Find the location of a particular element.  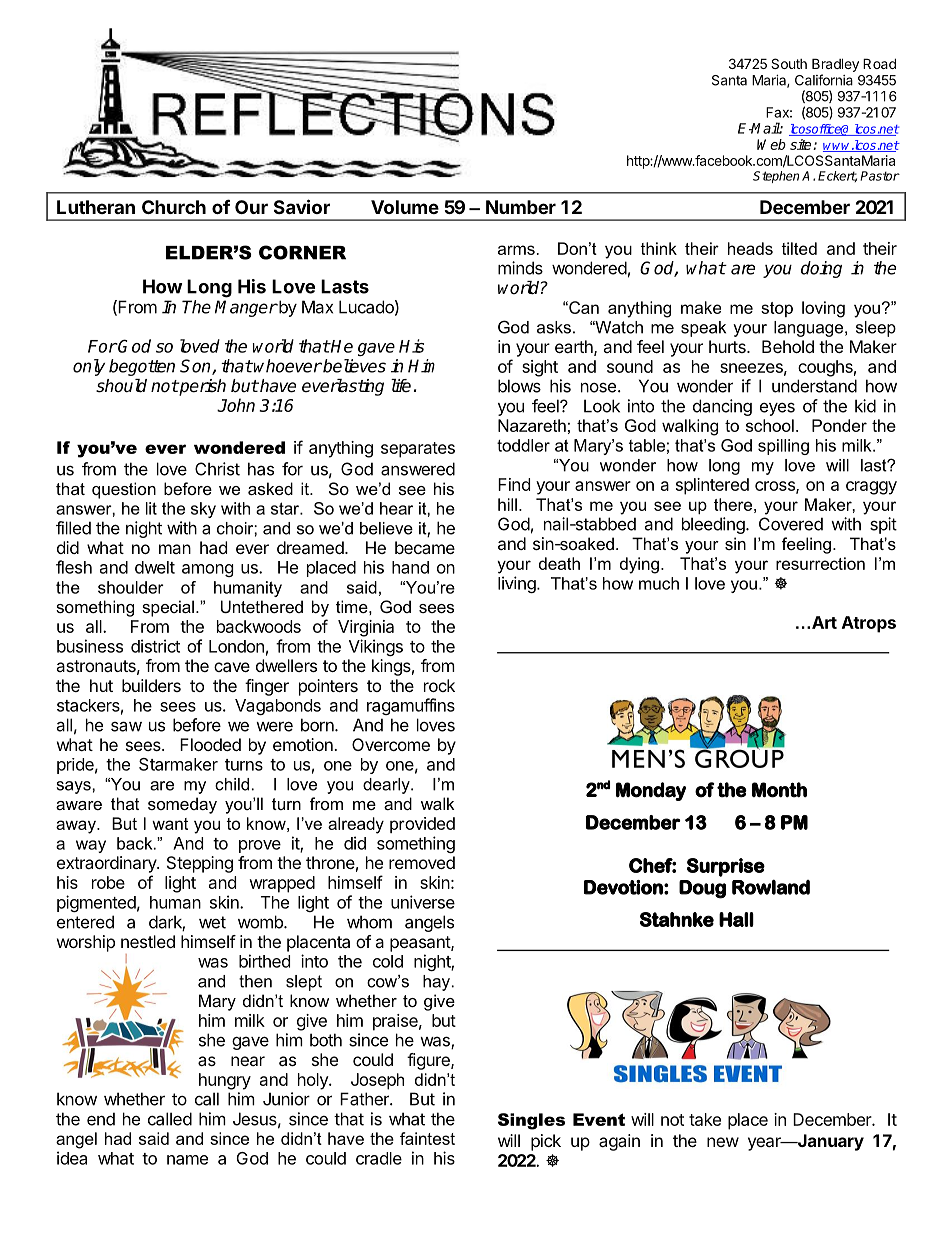

Church is located at coordinates (174, 207).
